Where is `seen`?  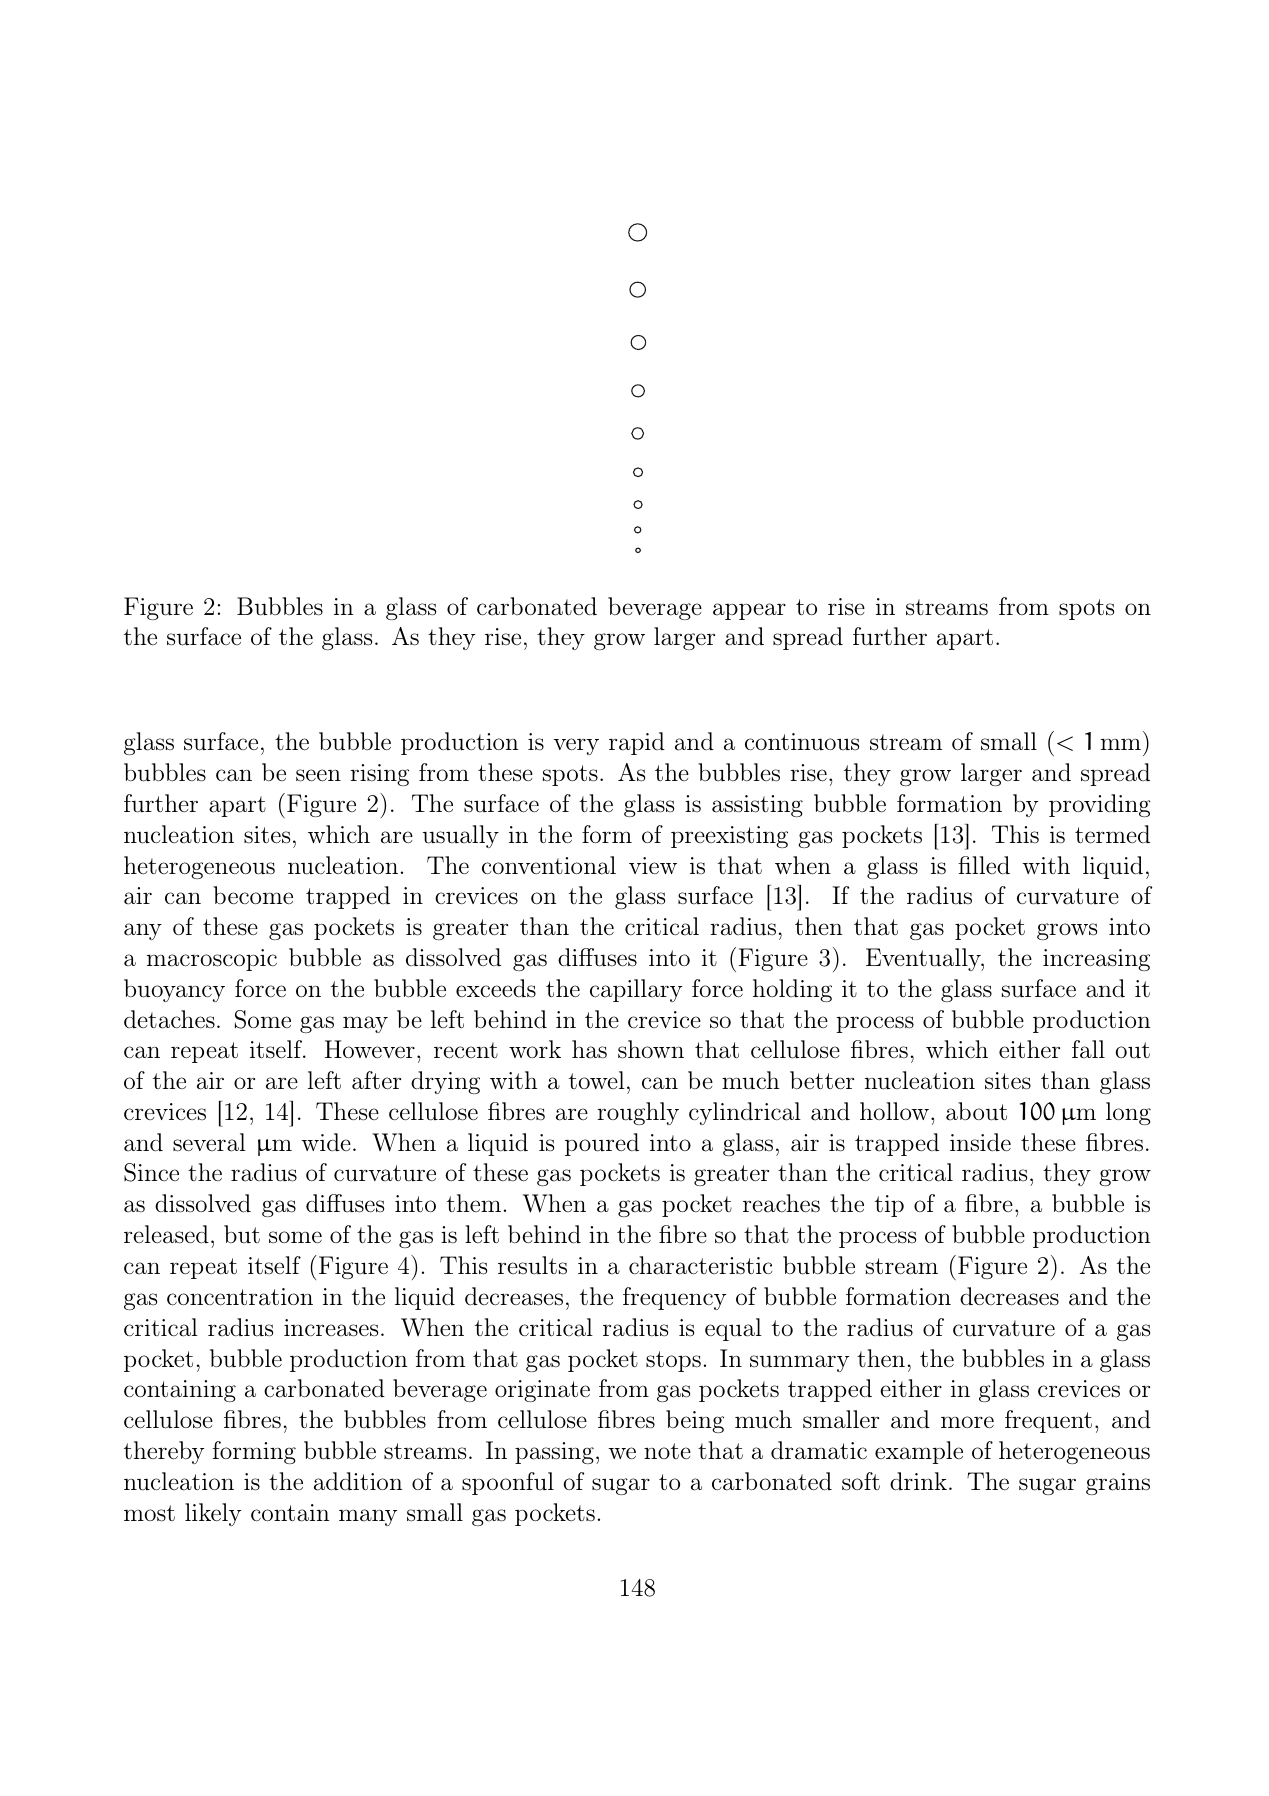
seen is located at coordinates (318, 775).
